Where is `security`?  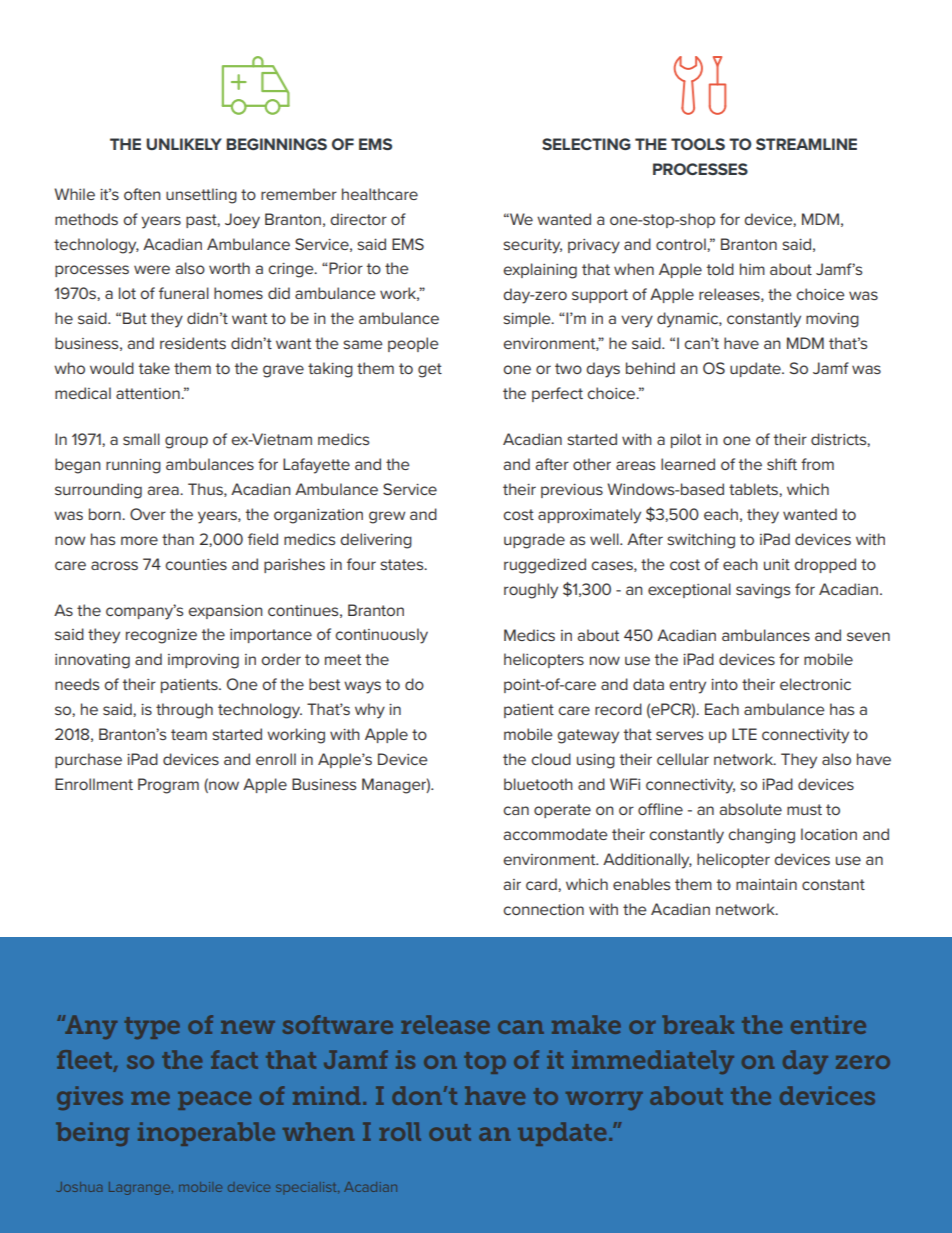
security is located at coordinates (532, 246).
